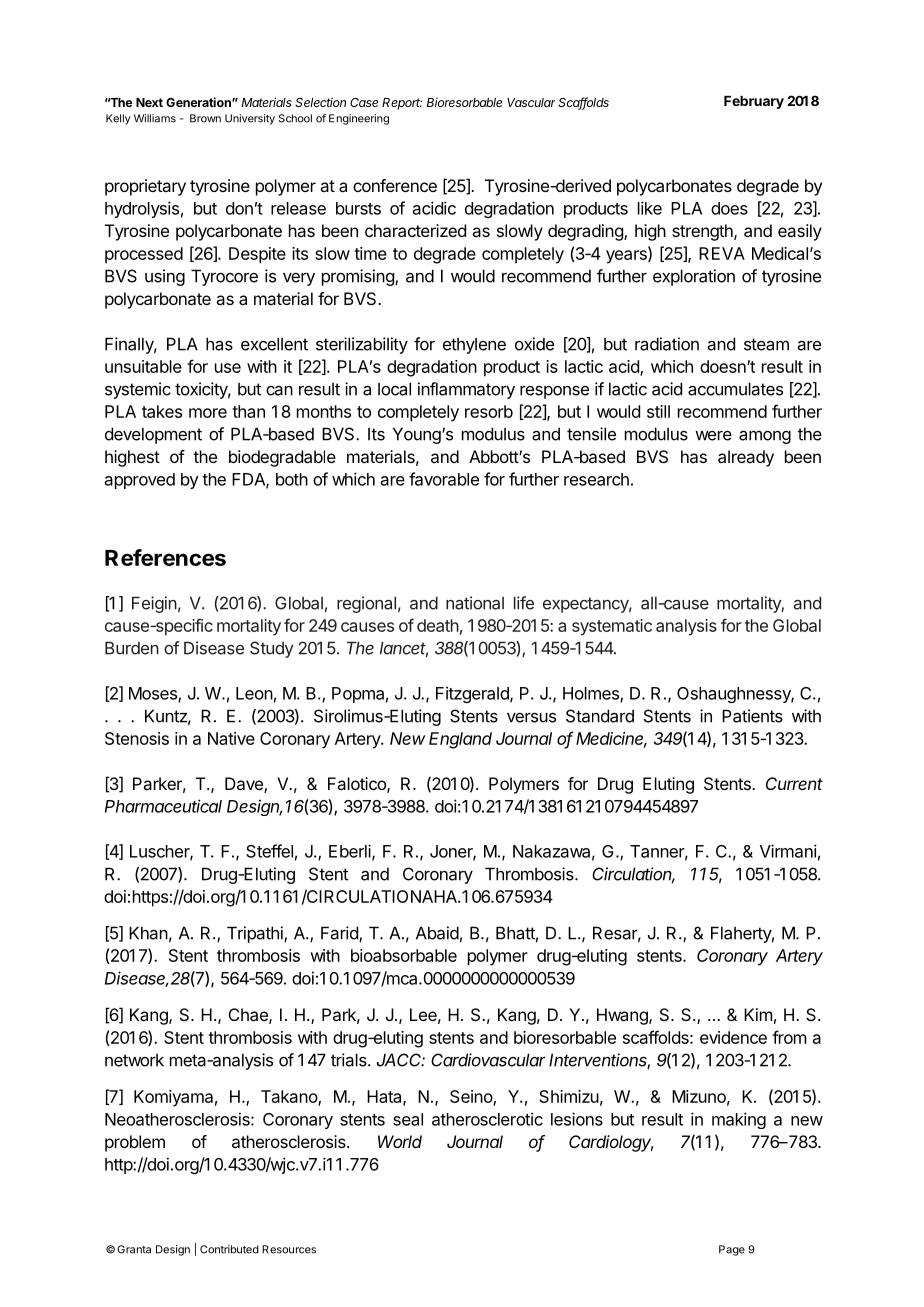 The height and width of the document is (1307, 924). What do you see at coordinates (154, 694) in the document?
I see `Moses` at bounding box center [154, 694].
